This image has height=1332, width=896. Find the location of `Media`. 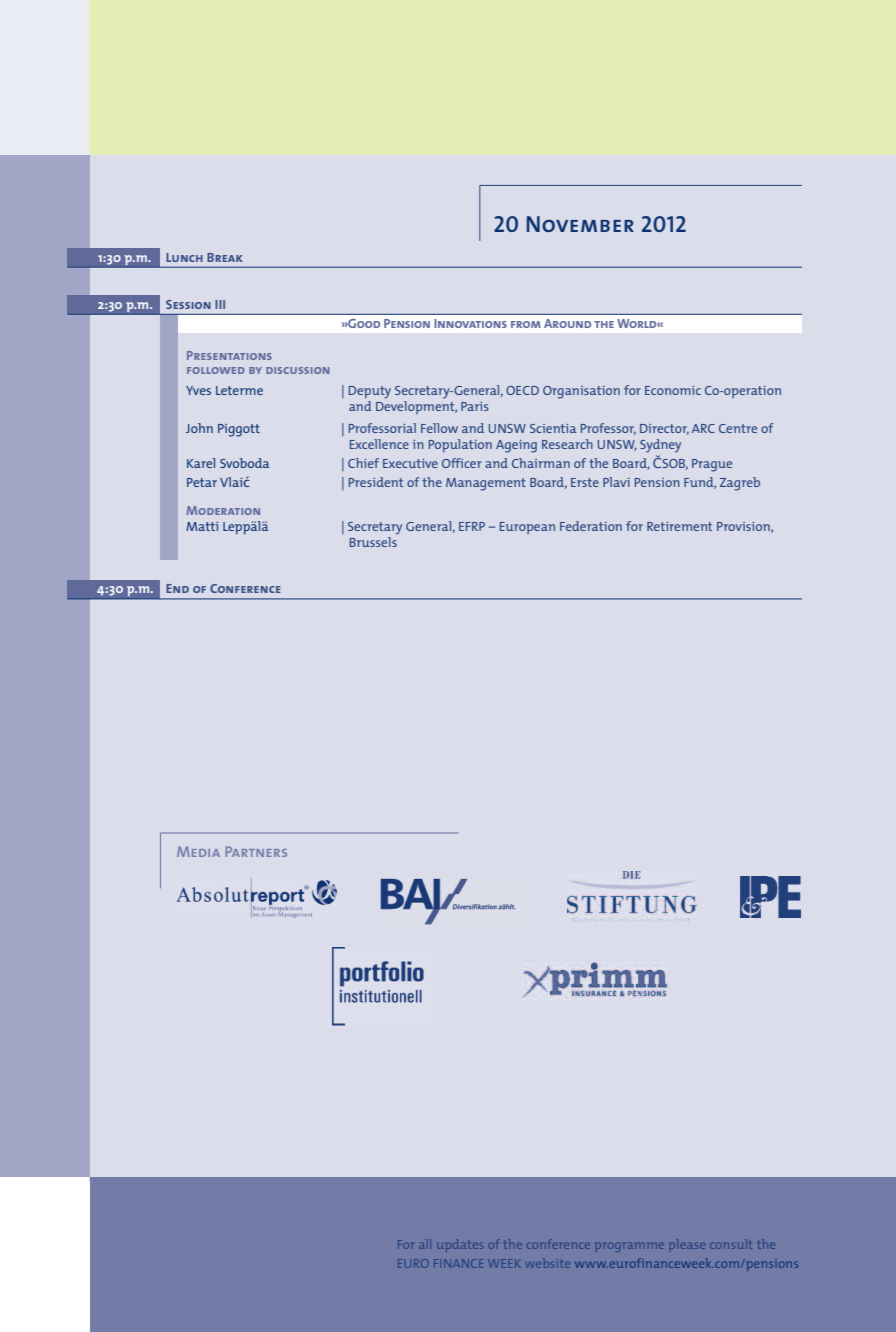

Media is located at coordinates (198, 851).
